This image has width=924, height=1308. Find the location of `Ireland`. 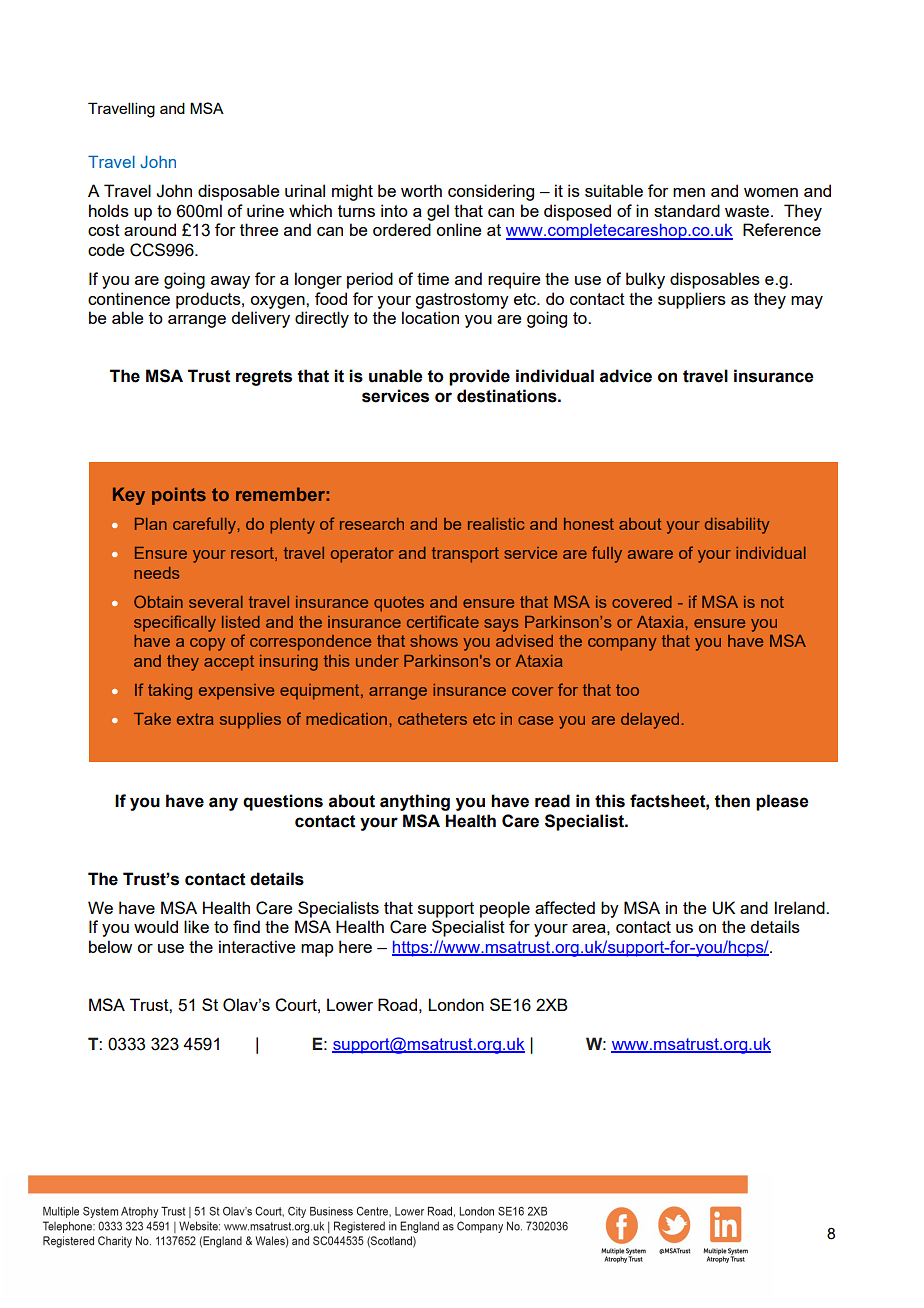

Ireland is located at coordinates (801, 907).
